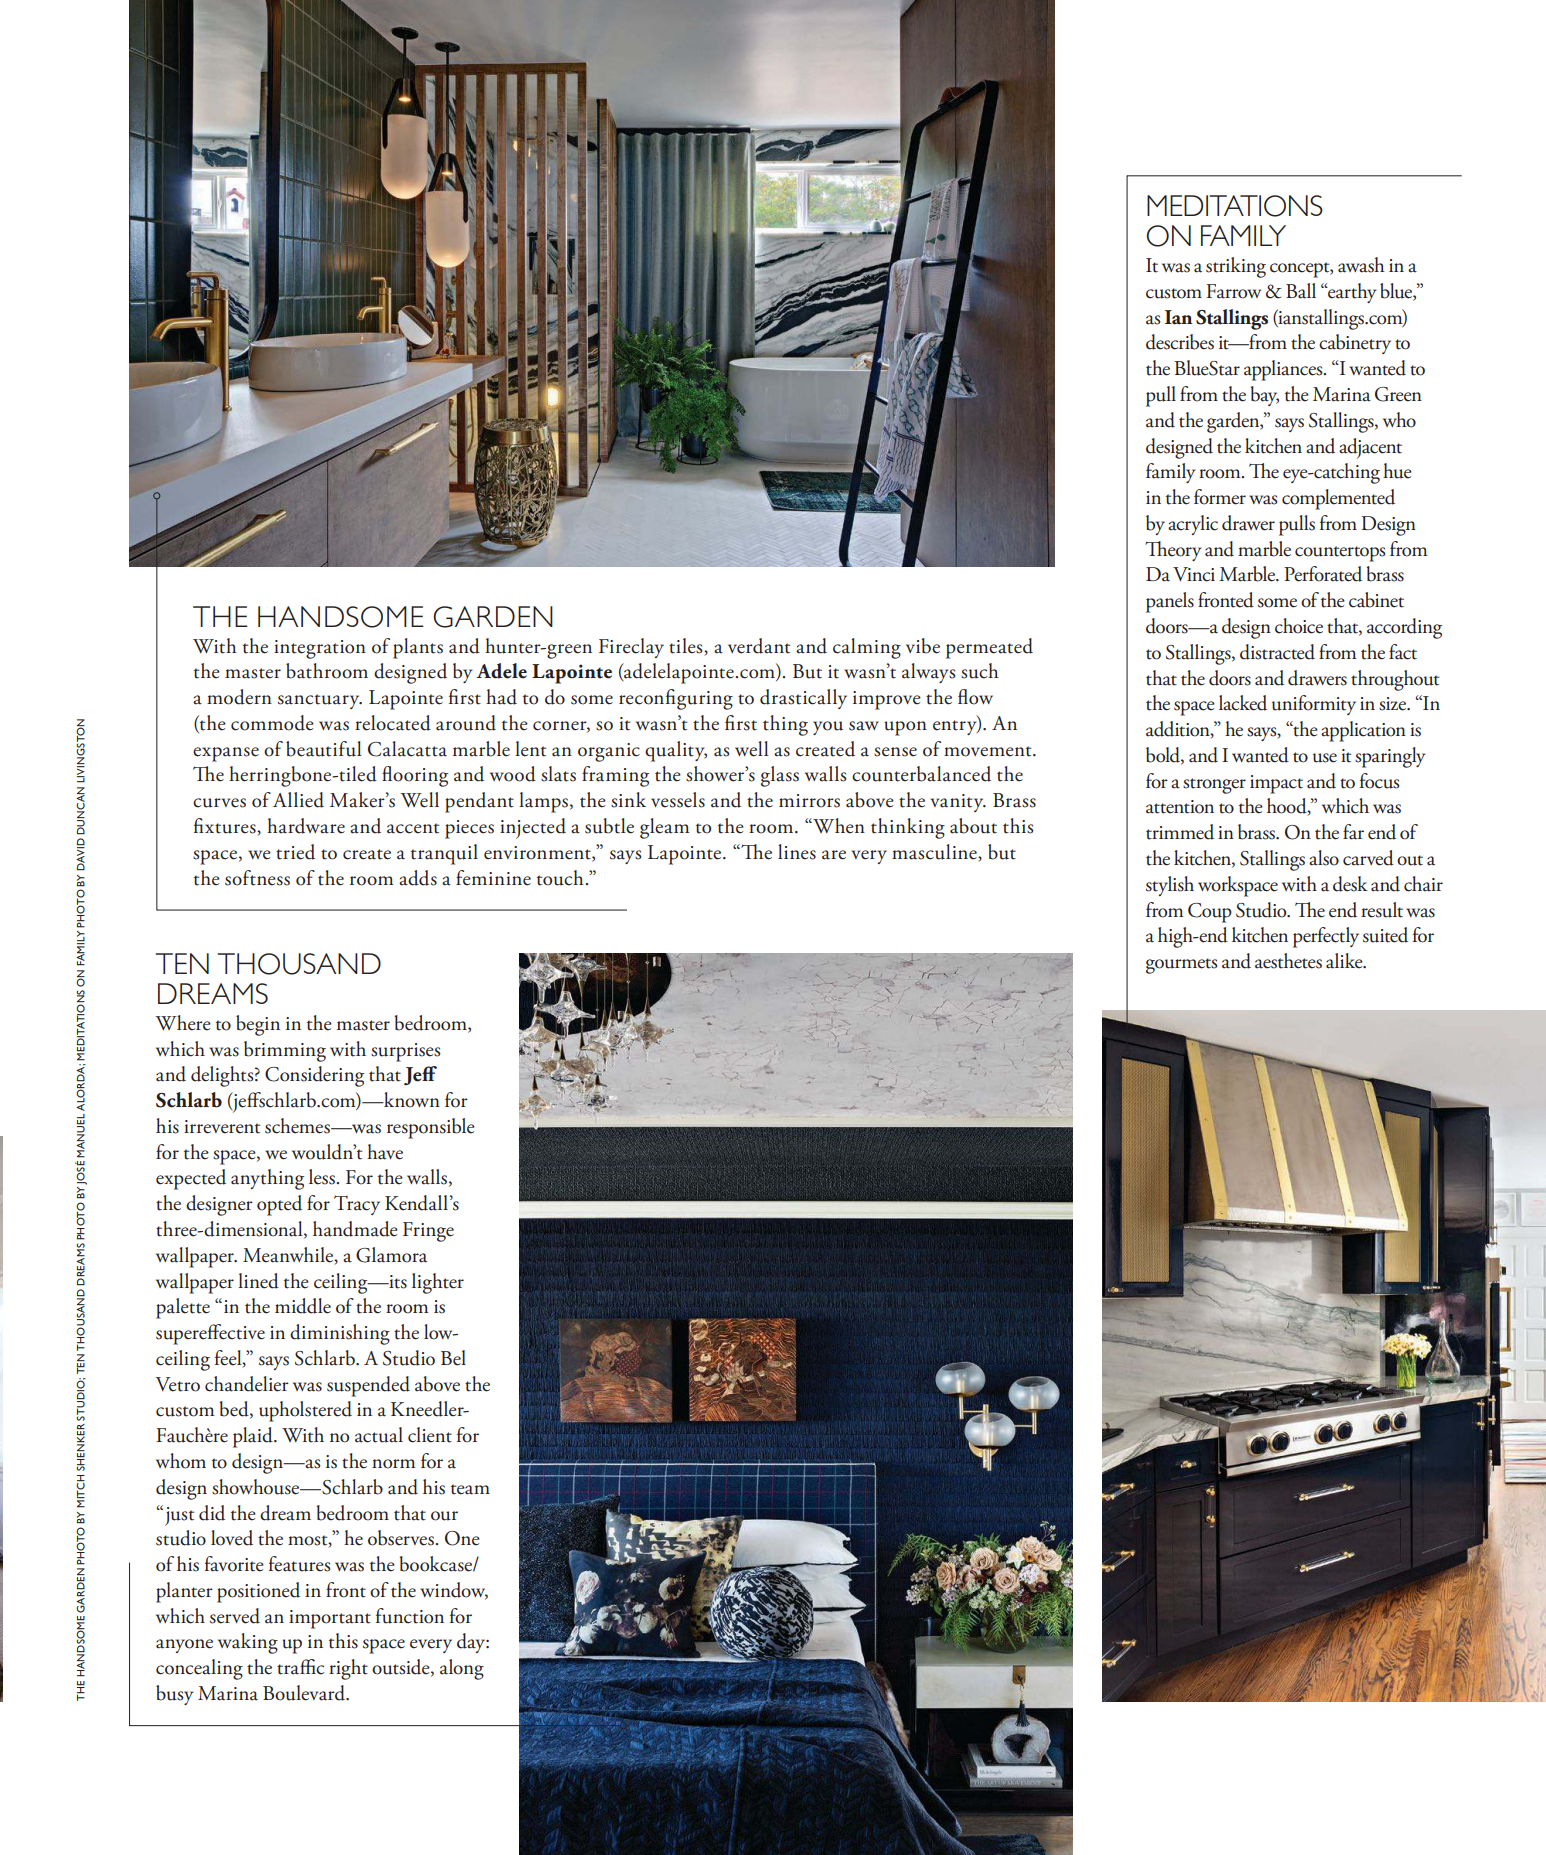 Image resolution: width=1546 pixels, height=1855 pixels. Describe the element at coordinates (258, 1025) in the screenshot. I see `begin` at that location.
